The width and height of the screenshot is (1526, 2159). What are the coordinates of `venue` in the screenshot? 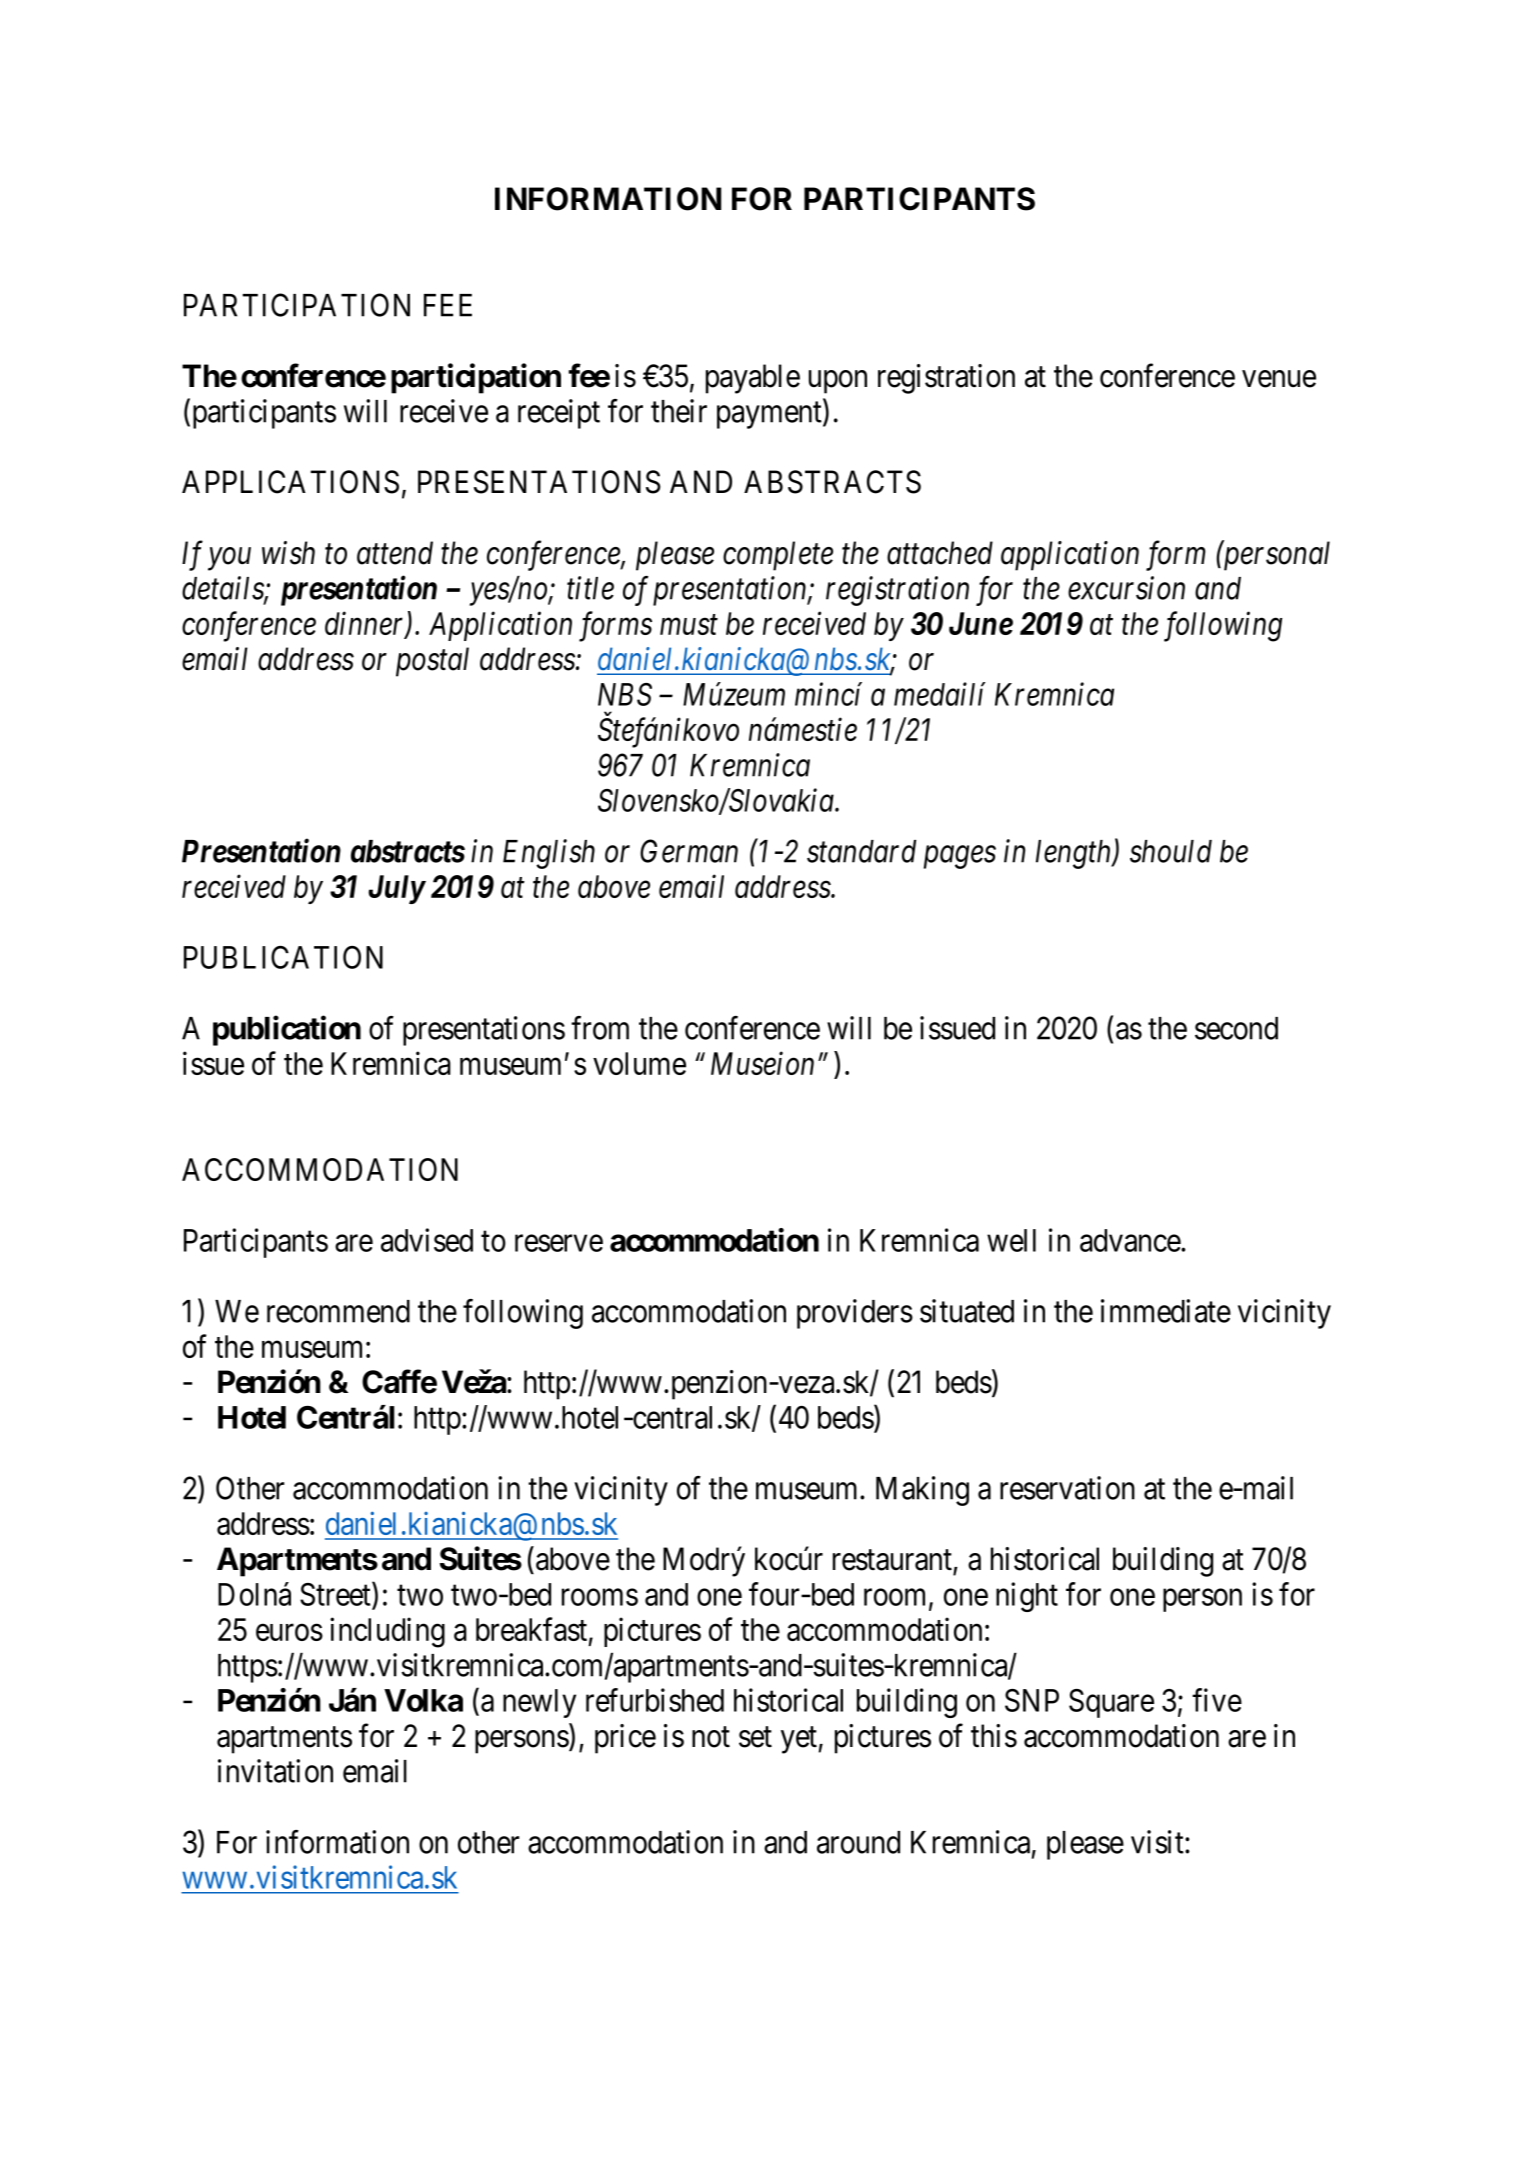 It's located at (1279, 379).
